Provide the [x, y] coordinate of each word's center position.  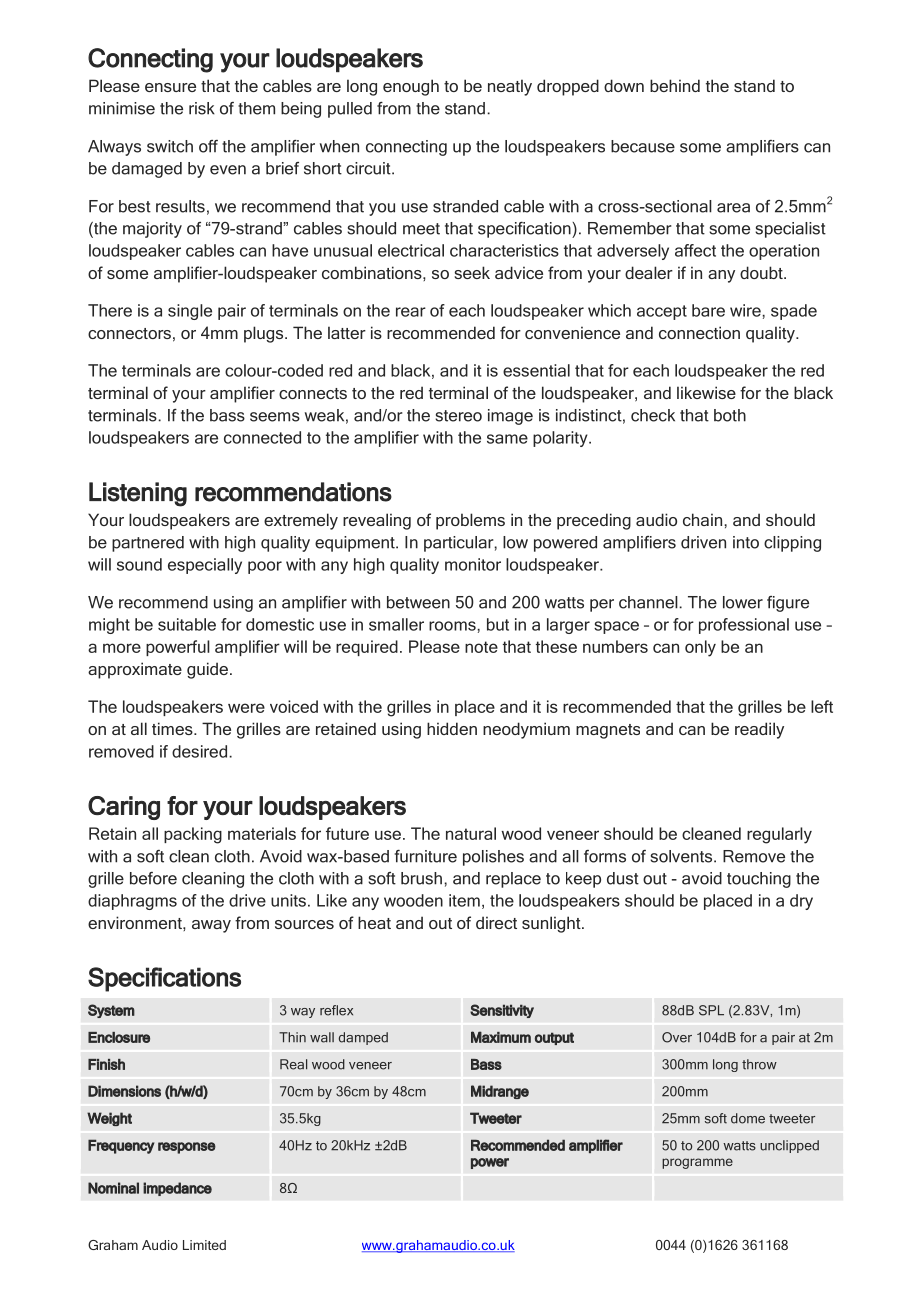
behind [675, 85]
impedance [177, 1189]
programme [697, 1163]
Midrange [500, 1092]
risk [202, 108]
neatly [510, 87]
